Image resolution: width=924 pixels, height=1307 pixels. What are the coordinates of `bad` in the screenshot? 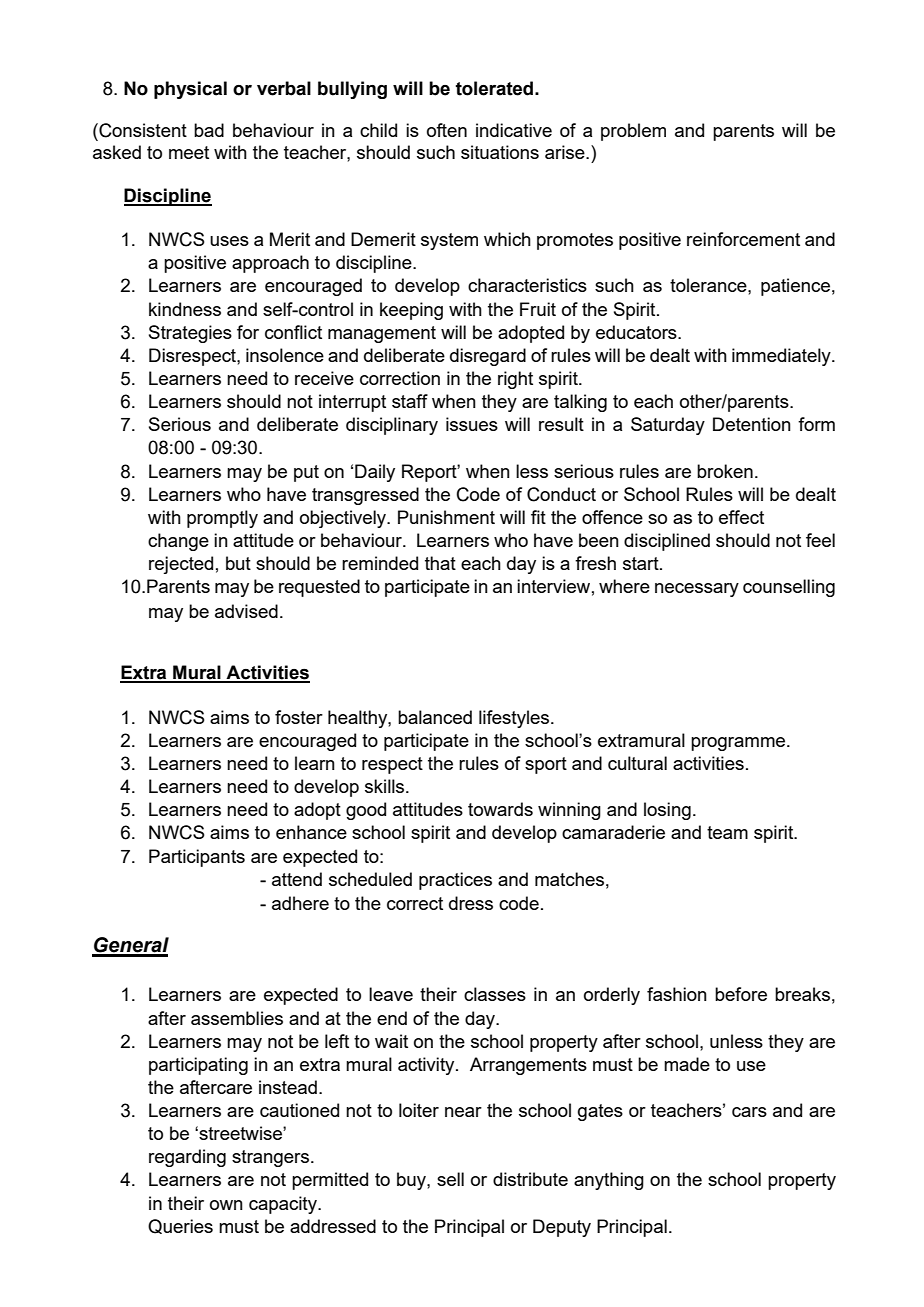 It's located at (209, 130).
